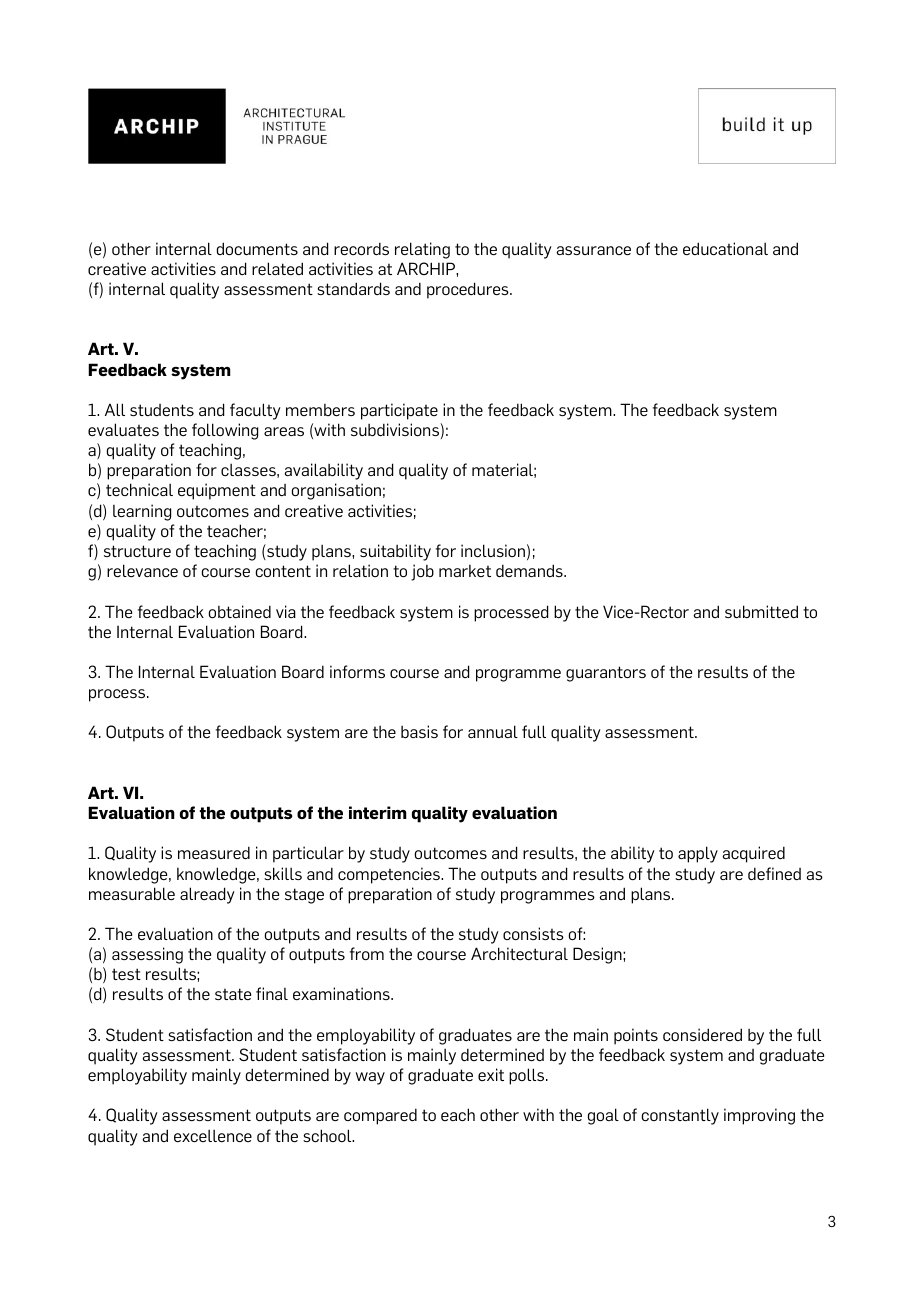 This page has height=1308, width=924. Describe the element at coordinates (774, 873) in the page. I see `defined` at that location.
